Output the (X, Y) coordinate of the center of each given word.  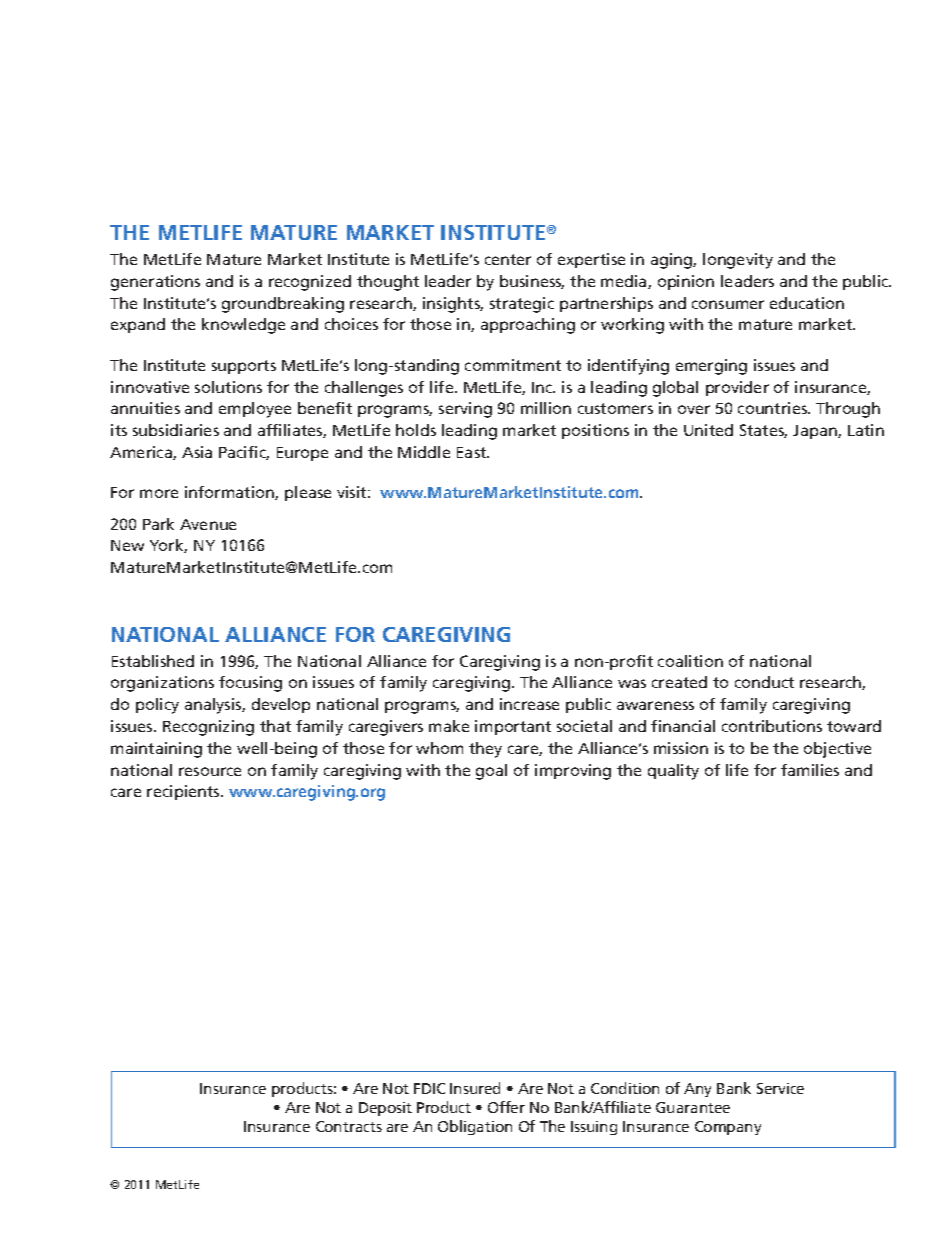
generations (155, 283)
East (473, 452)
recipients (184, 792)
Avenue (208, 524)
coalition (690, 661)
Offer (506, 1107)
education (807, 303)
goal (491, 772)
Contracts (349, 1126)
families (810, 770)
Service (780, 1088)
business (532, 282)
